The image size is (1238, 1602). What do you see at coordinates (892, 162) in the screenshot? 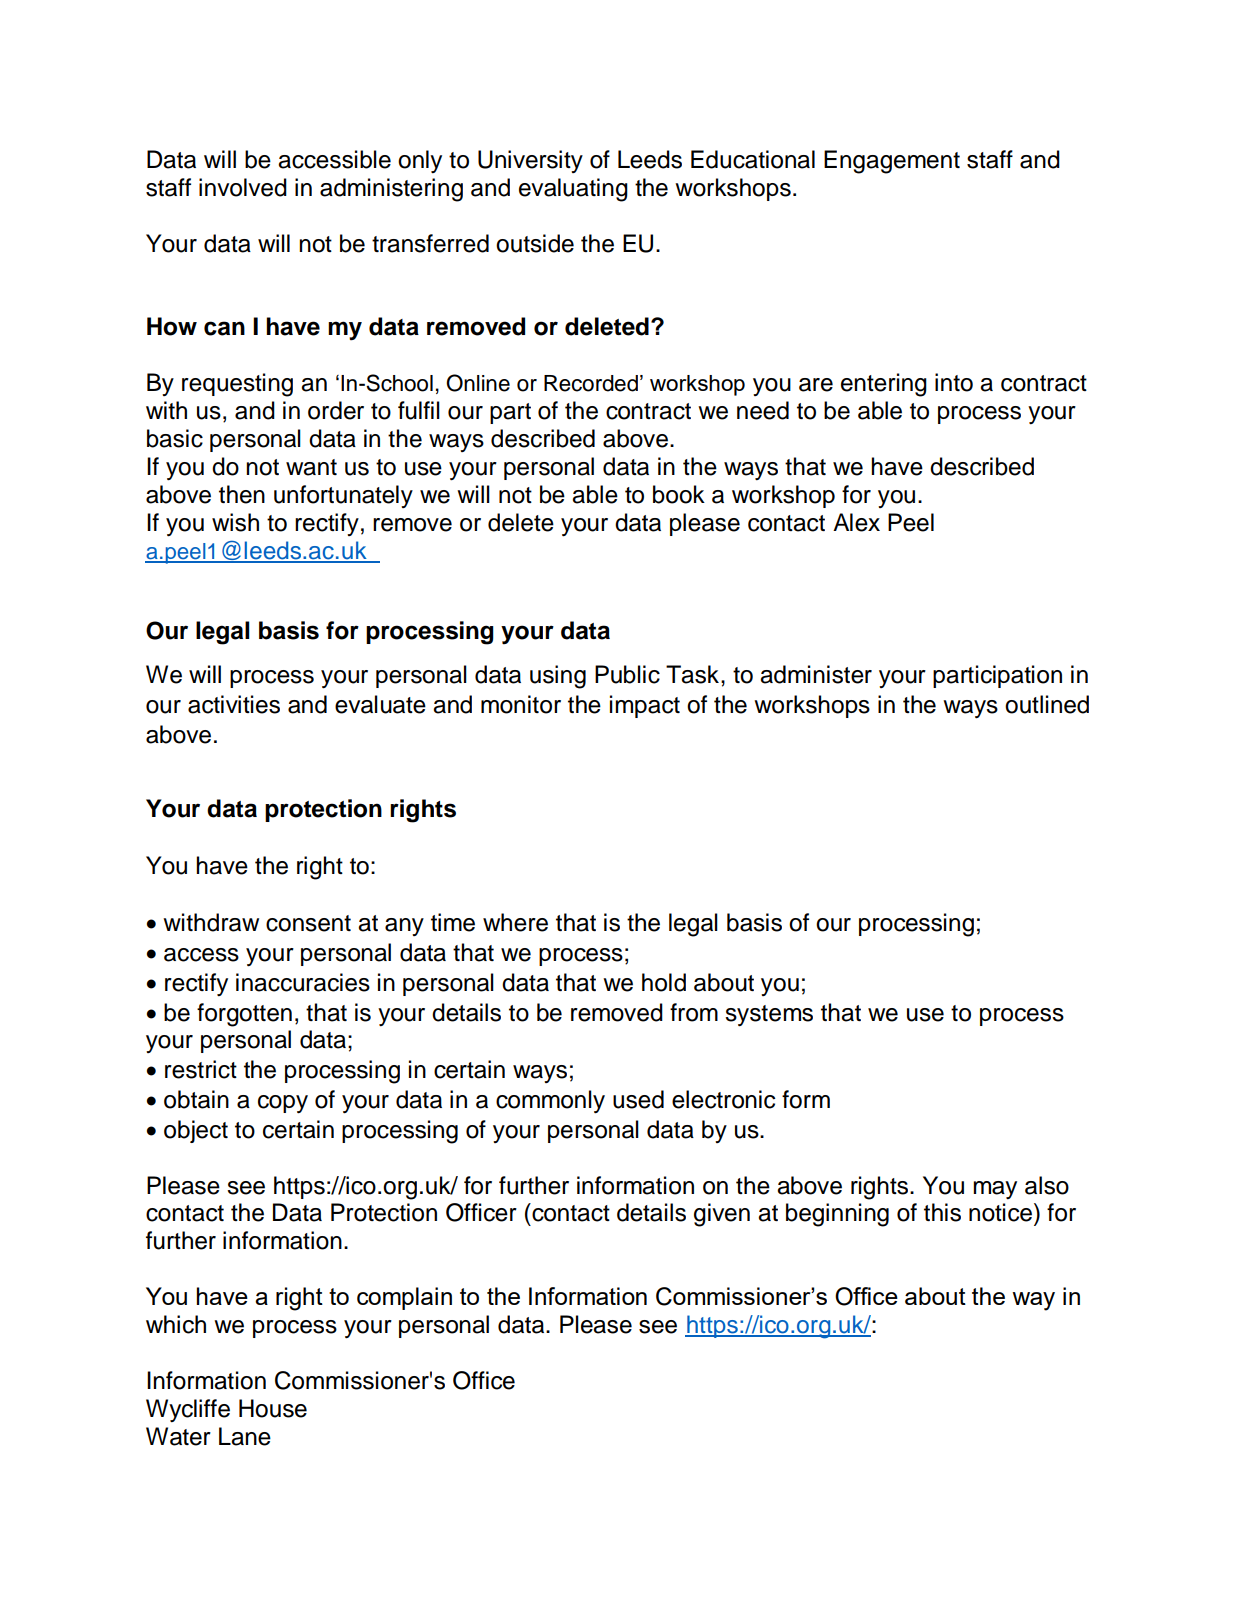
I see `Engagement` at bounding box center [892, 162].
